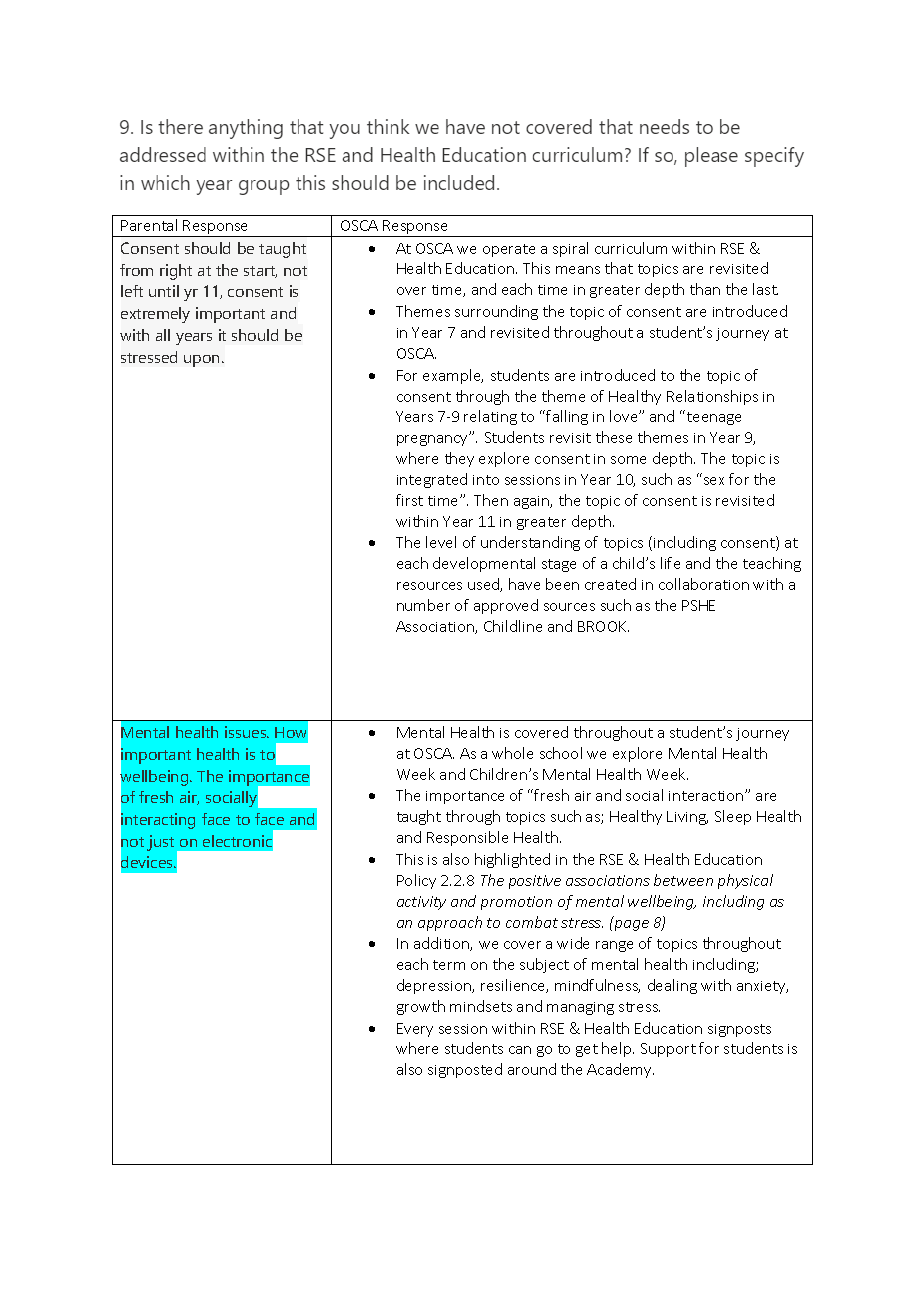 This image has height=1308, width=924. Describe the element at coordinates (415, 1030) in the image. I see `Every` at that location.
